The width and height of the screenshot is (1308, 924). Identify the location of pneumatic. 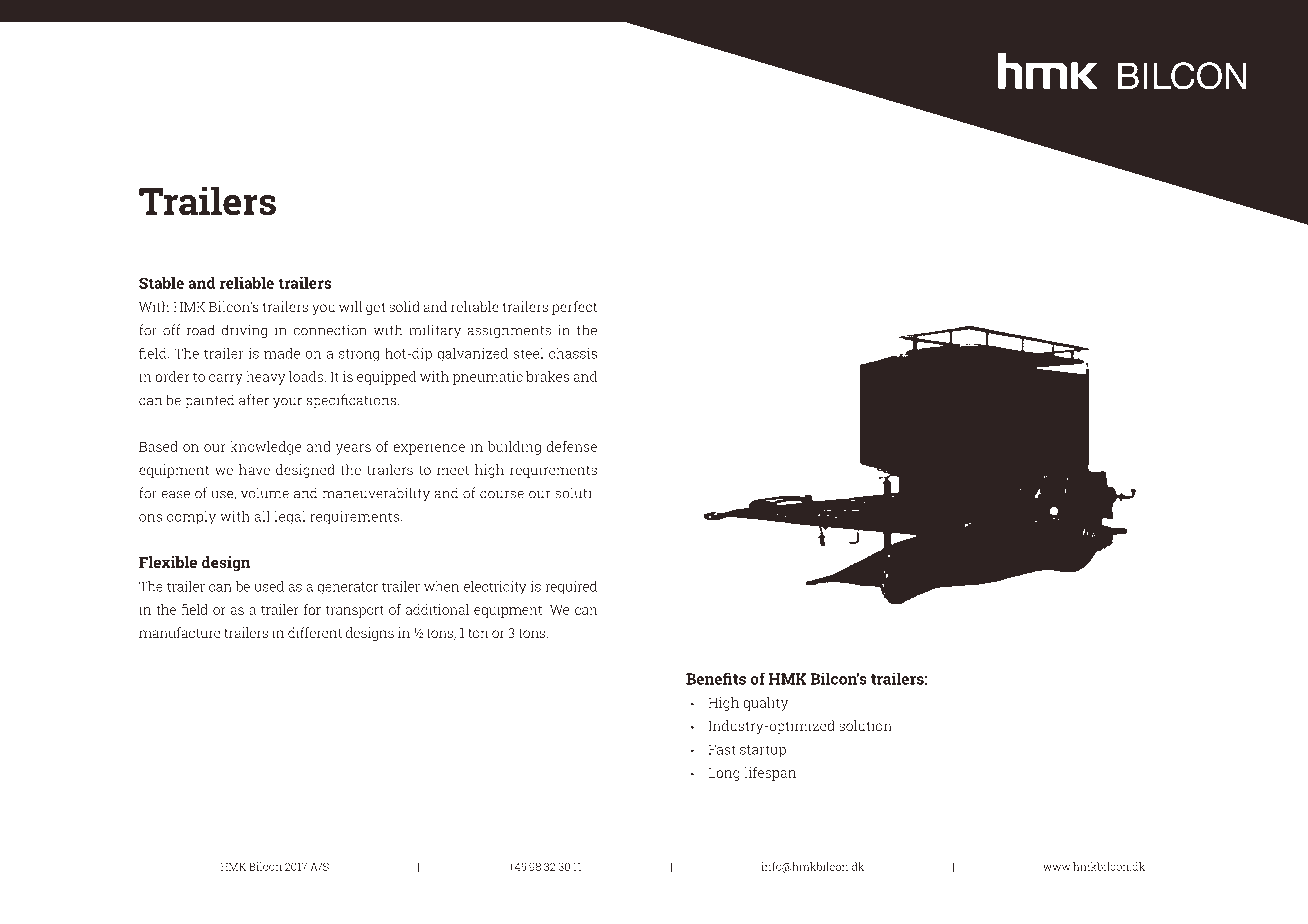
(488, 378).
